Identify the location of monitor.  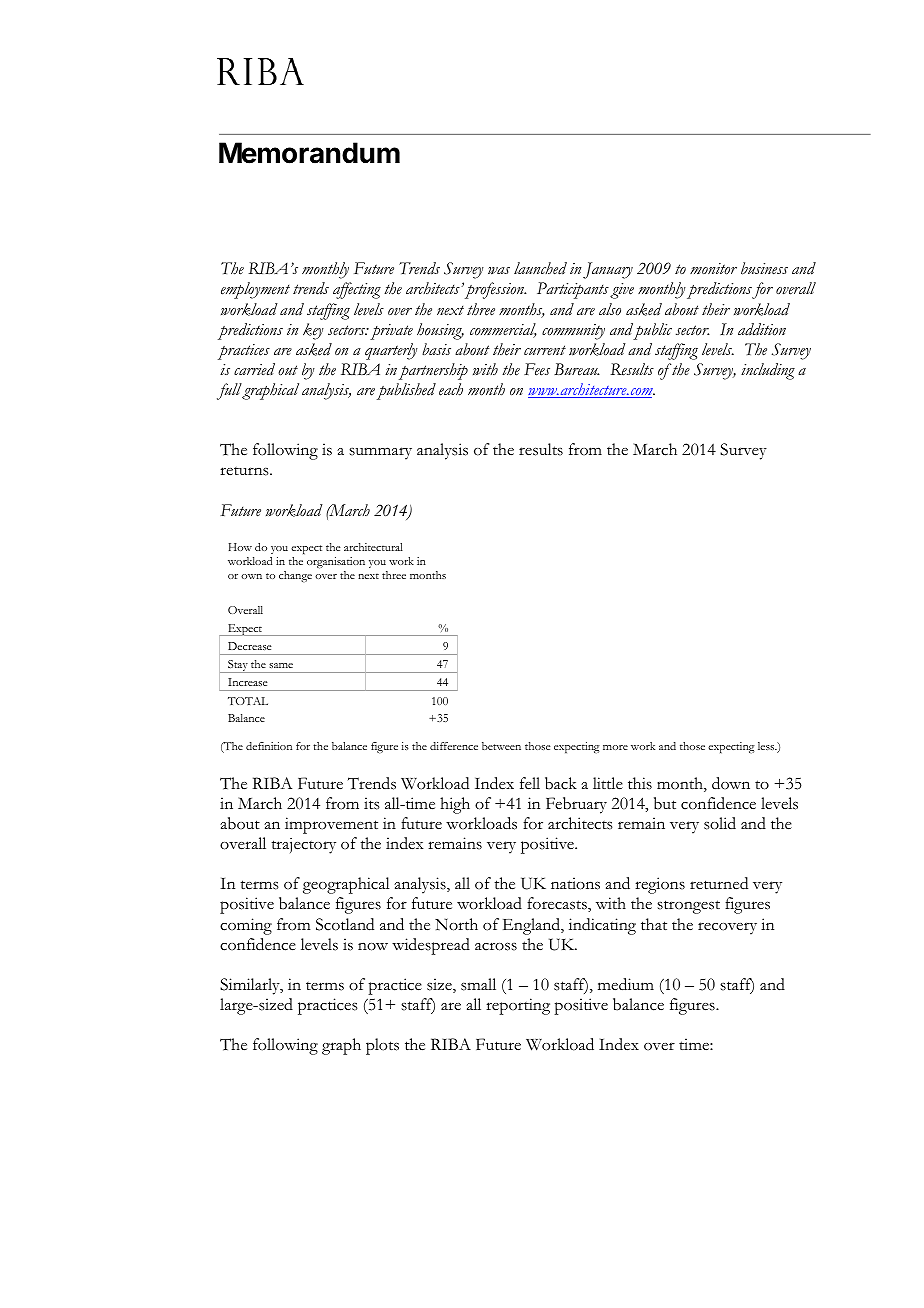
(713, 268).
